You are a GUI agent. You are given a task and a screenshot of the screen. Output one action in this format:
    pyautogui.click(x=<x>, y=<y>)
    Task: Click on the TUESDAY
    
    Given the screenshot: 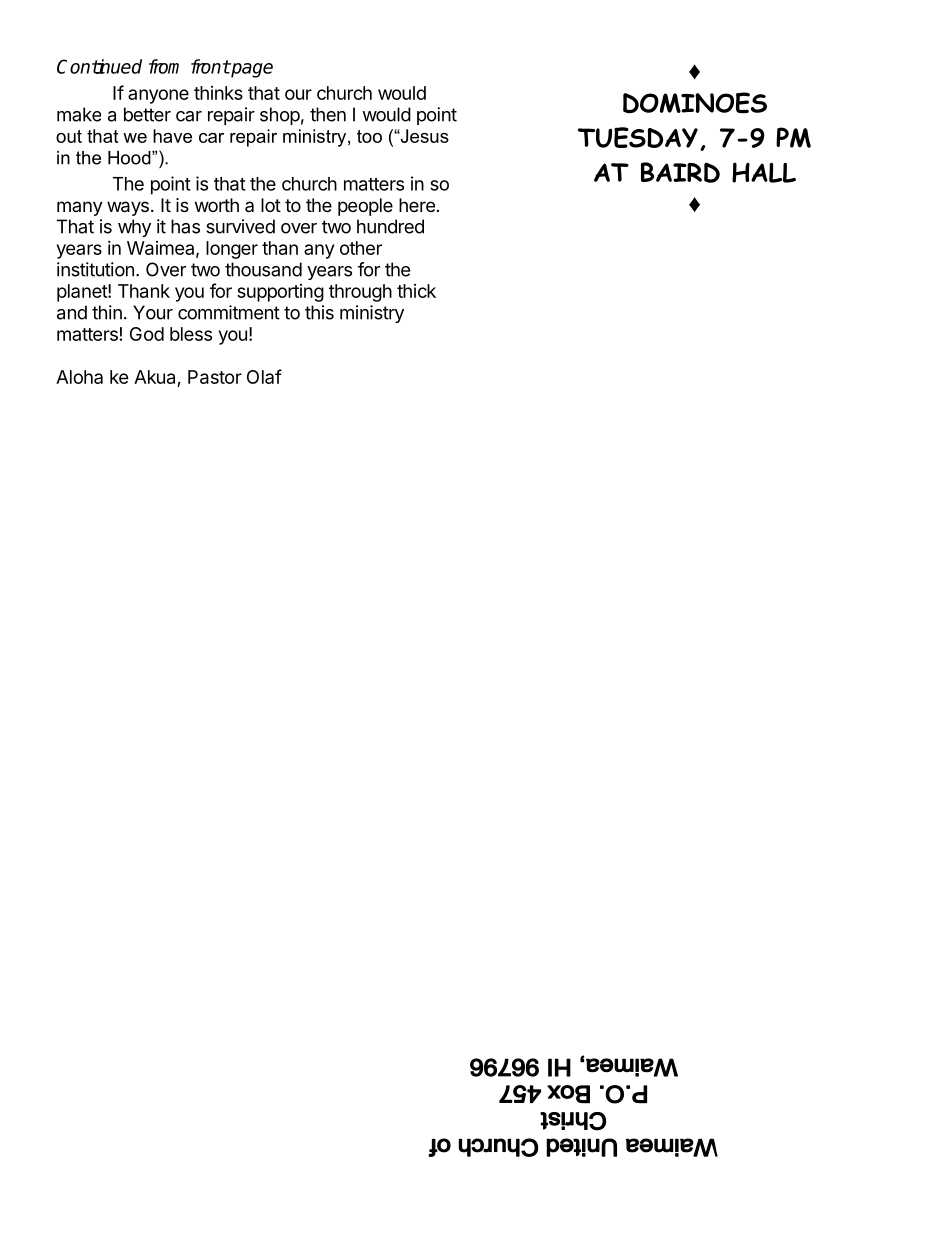 What is the action you would take?
    pyautogui.click(x=638, y=137)
